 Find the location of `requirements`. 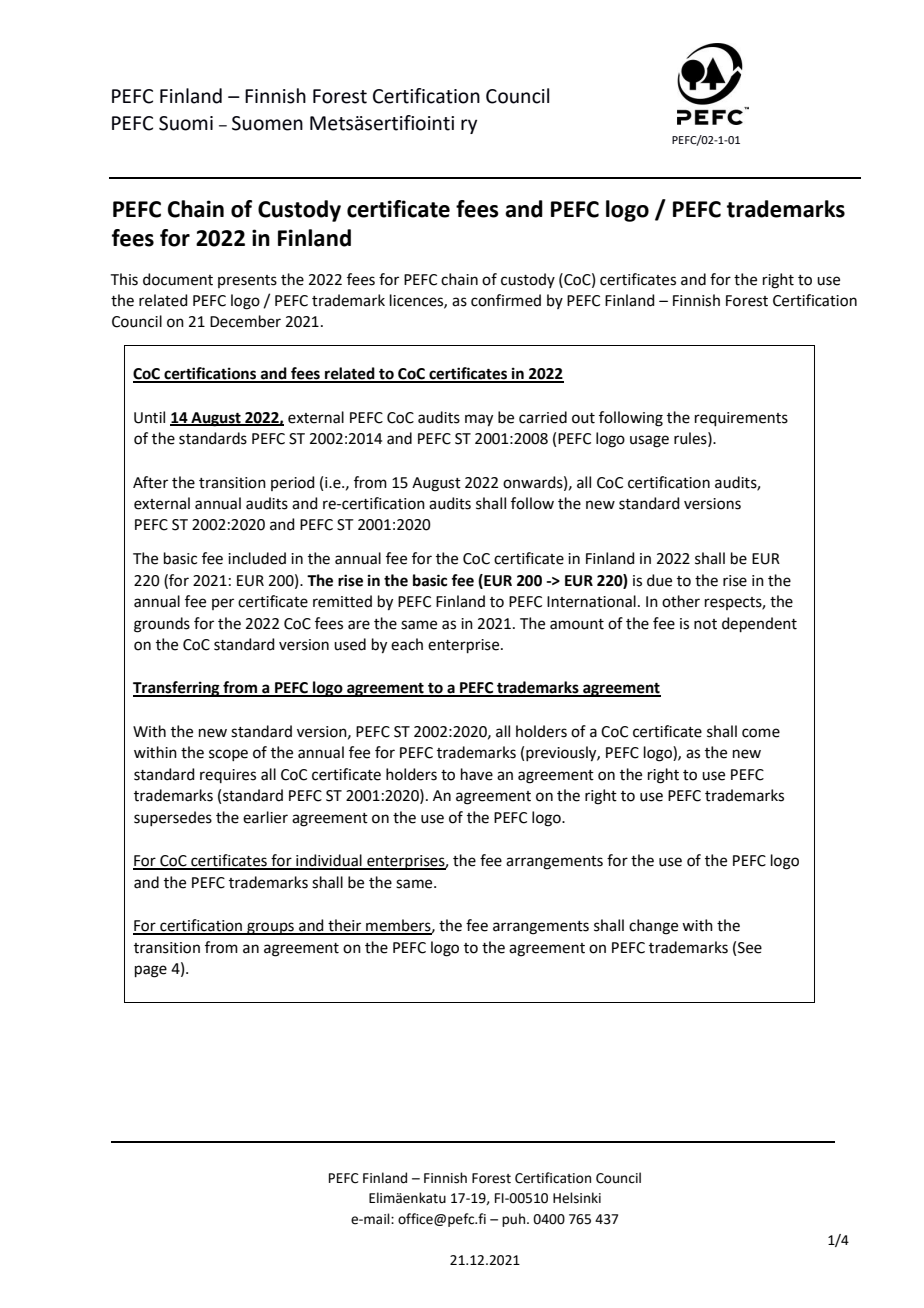

requirements is located at coordinates (741, 419).
